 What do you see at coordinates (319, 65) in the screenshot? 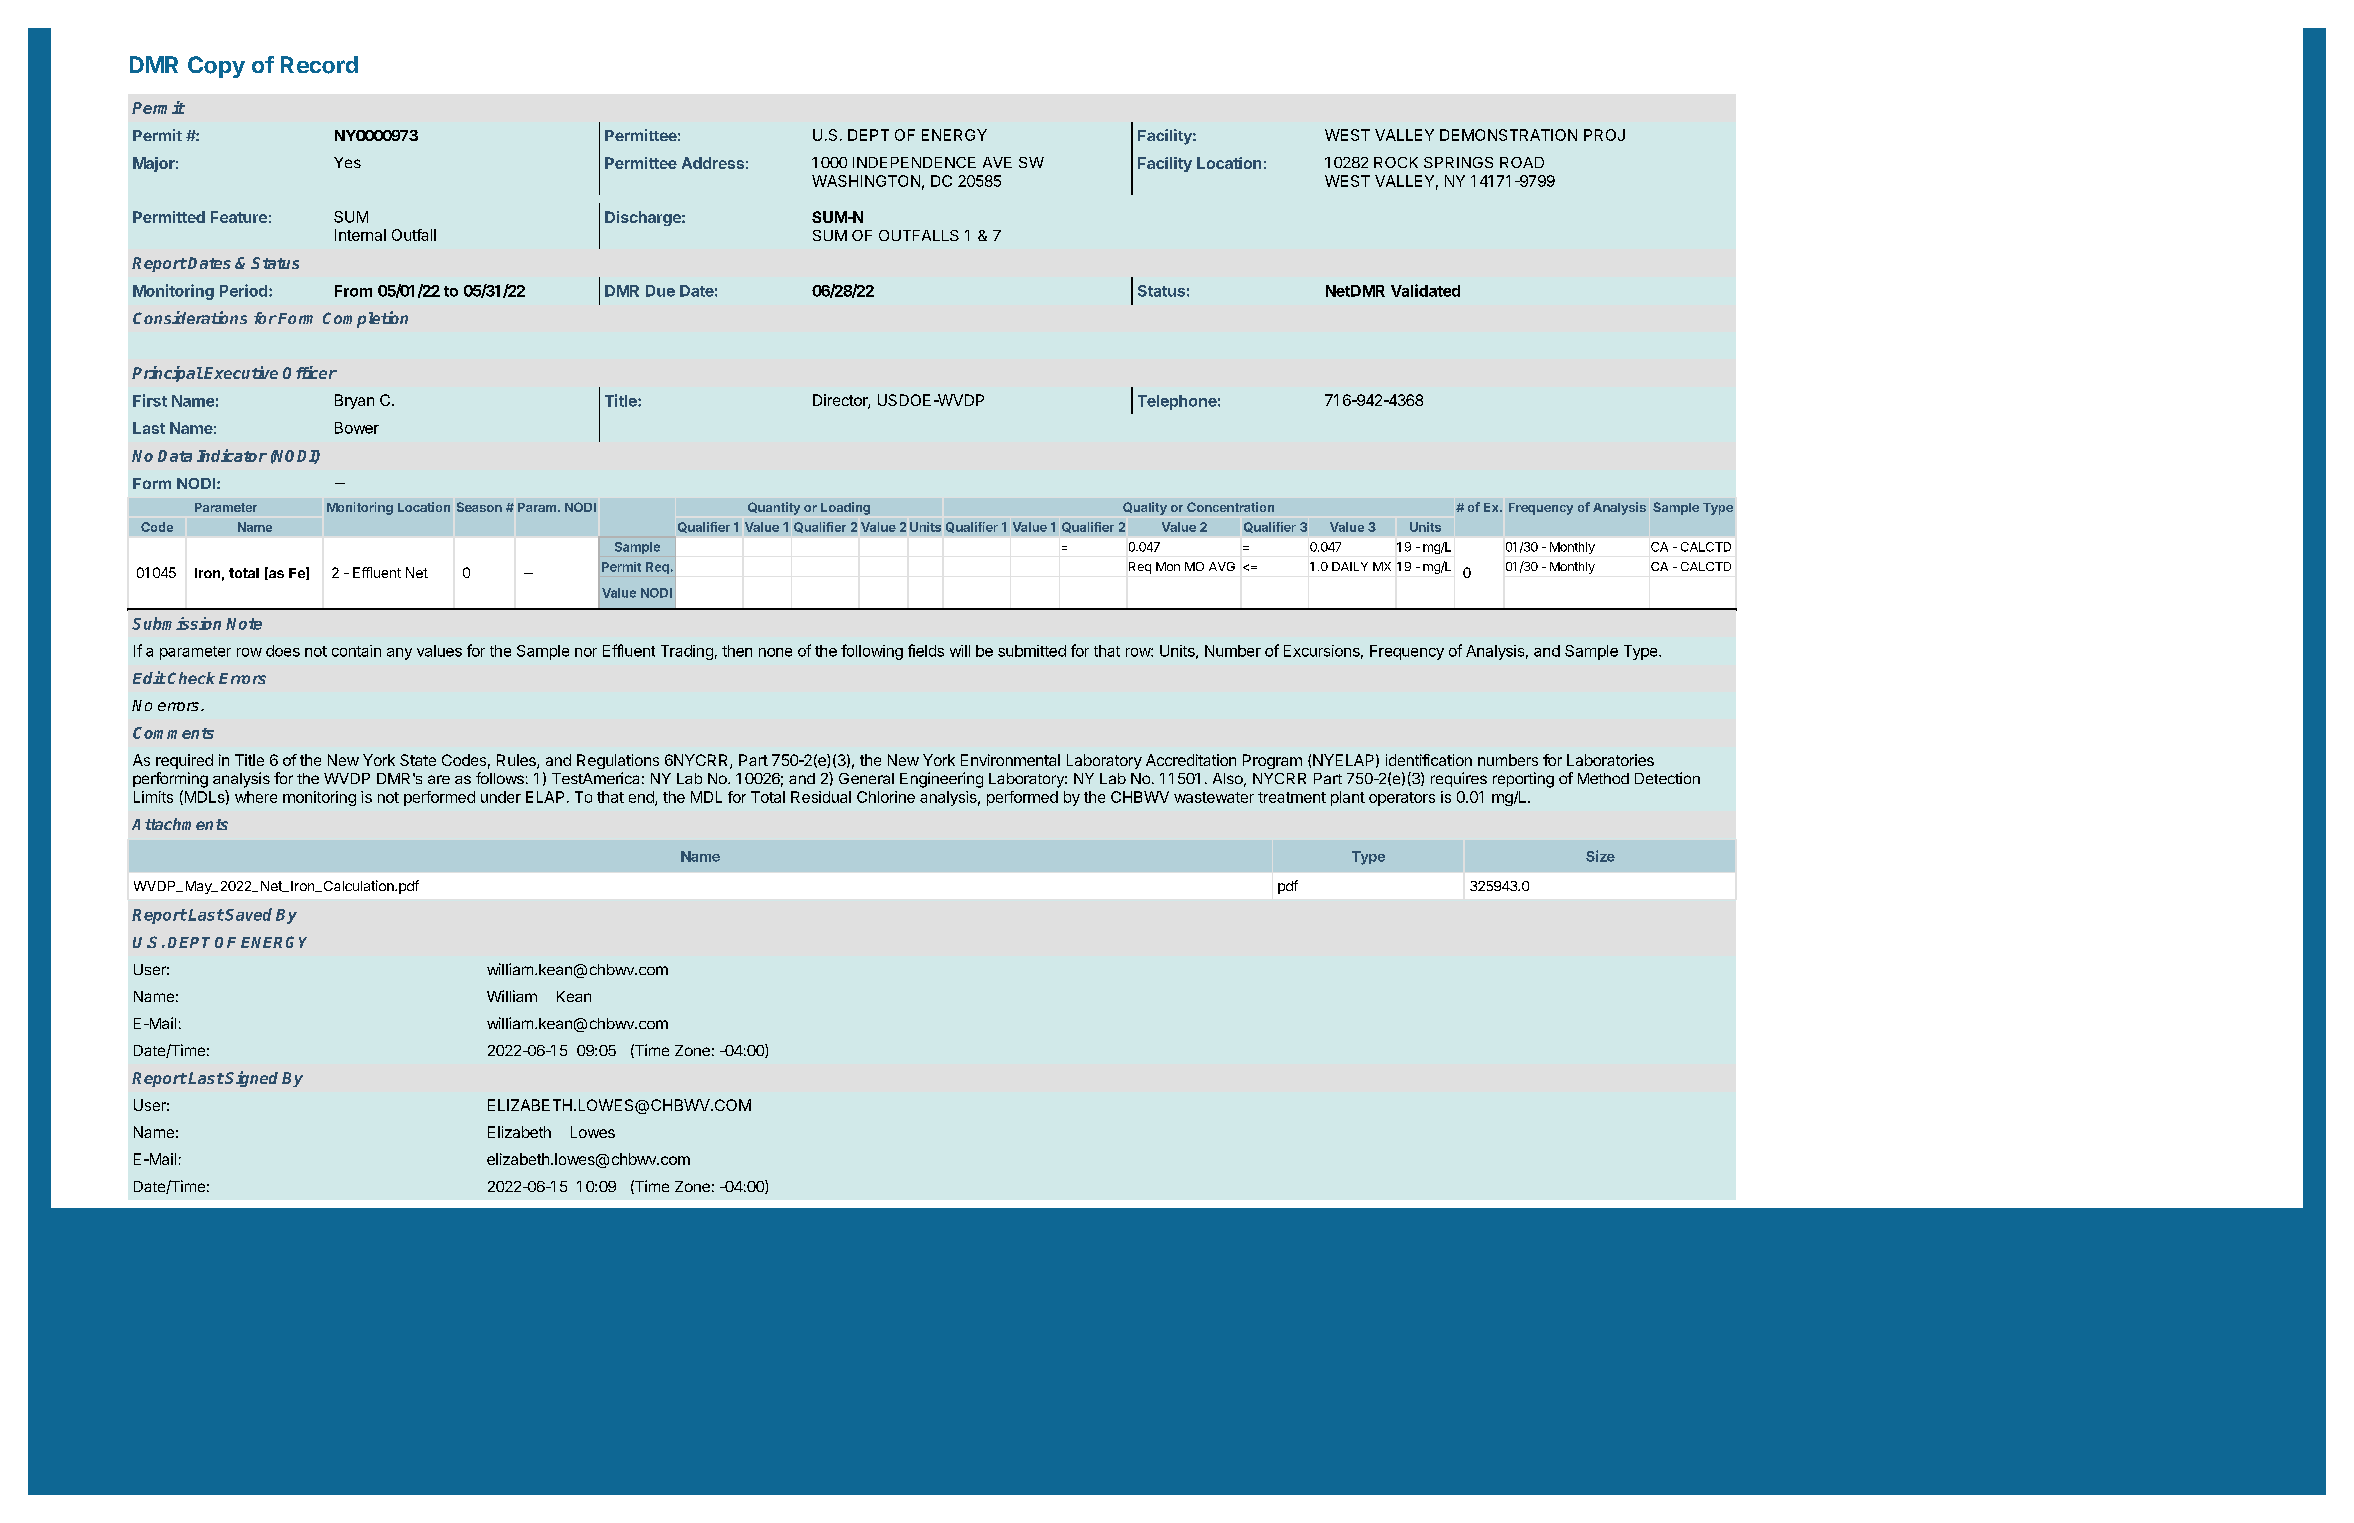
I see `Record` at bounding box center [319, 65].
